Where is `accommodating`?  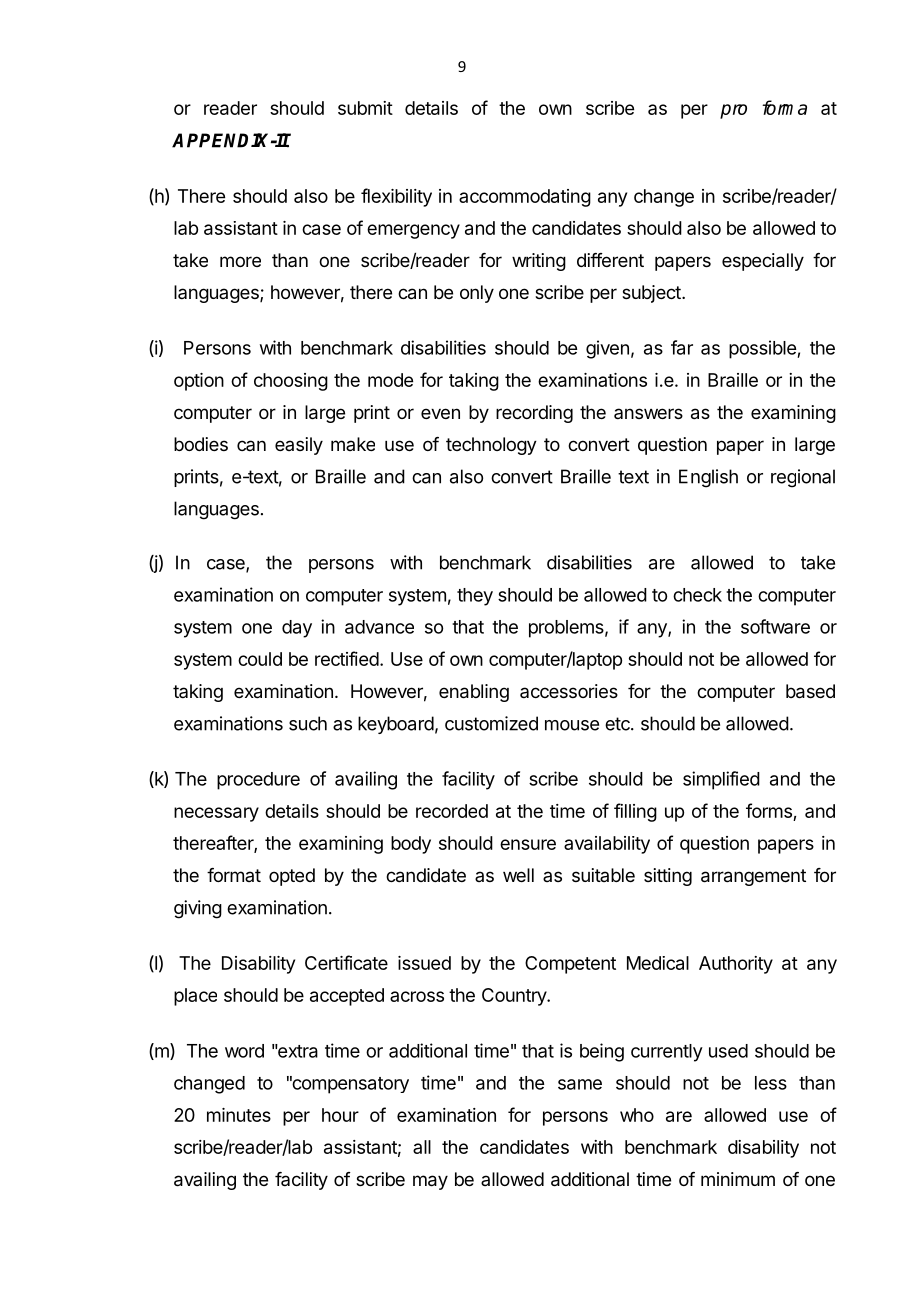
accommodating is located at coordinates (525, 198).
